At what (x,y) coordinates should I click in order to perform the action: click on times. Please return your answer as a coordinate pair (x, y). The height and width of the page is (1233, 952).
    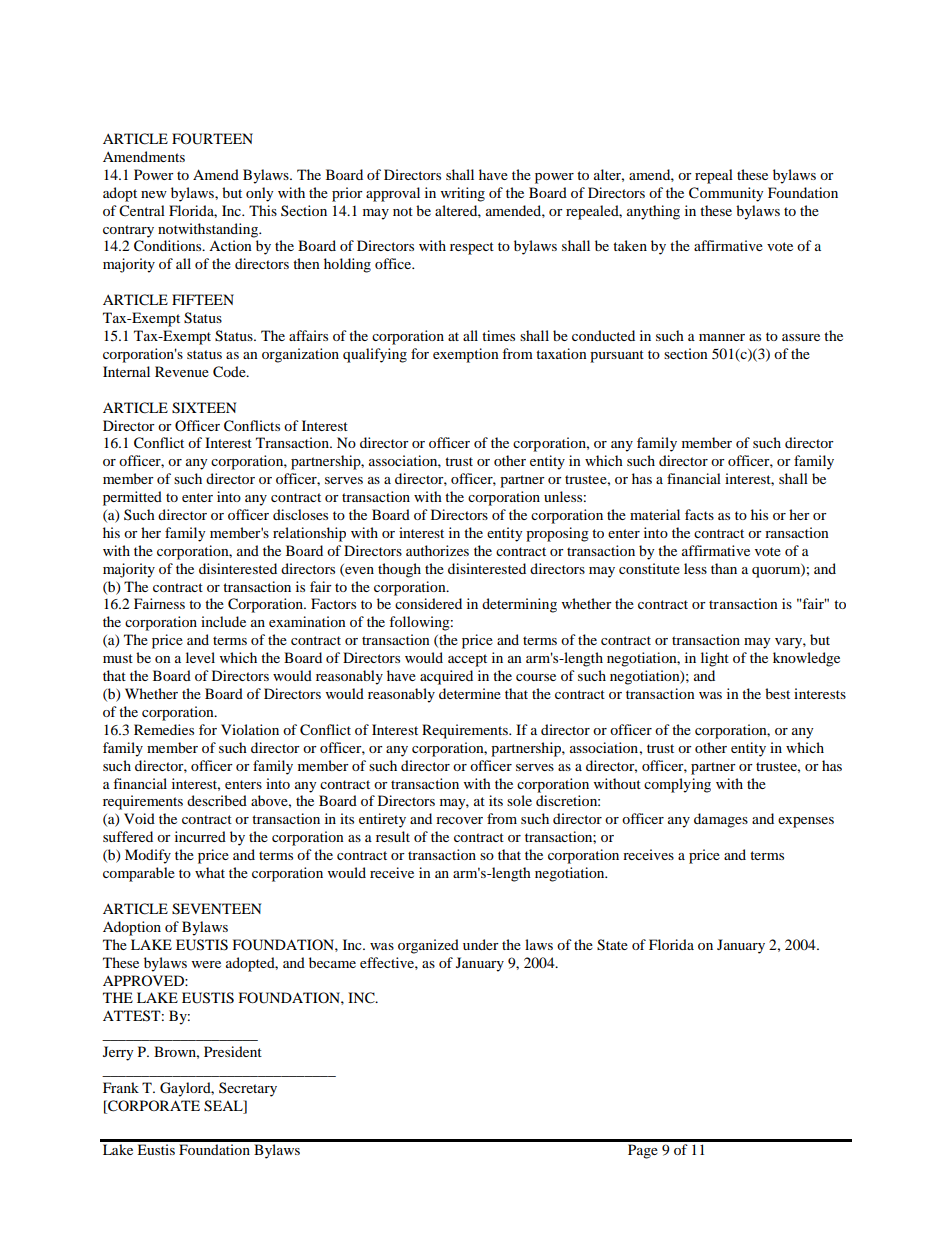
    Looking at the image, I should click on (498, 335).
